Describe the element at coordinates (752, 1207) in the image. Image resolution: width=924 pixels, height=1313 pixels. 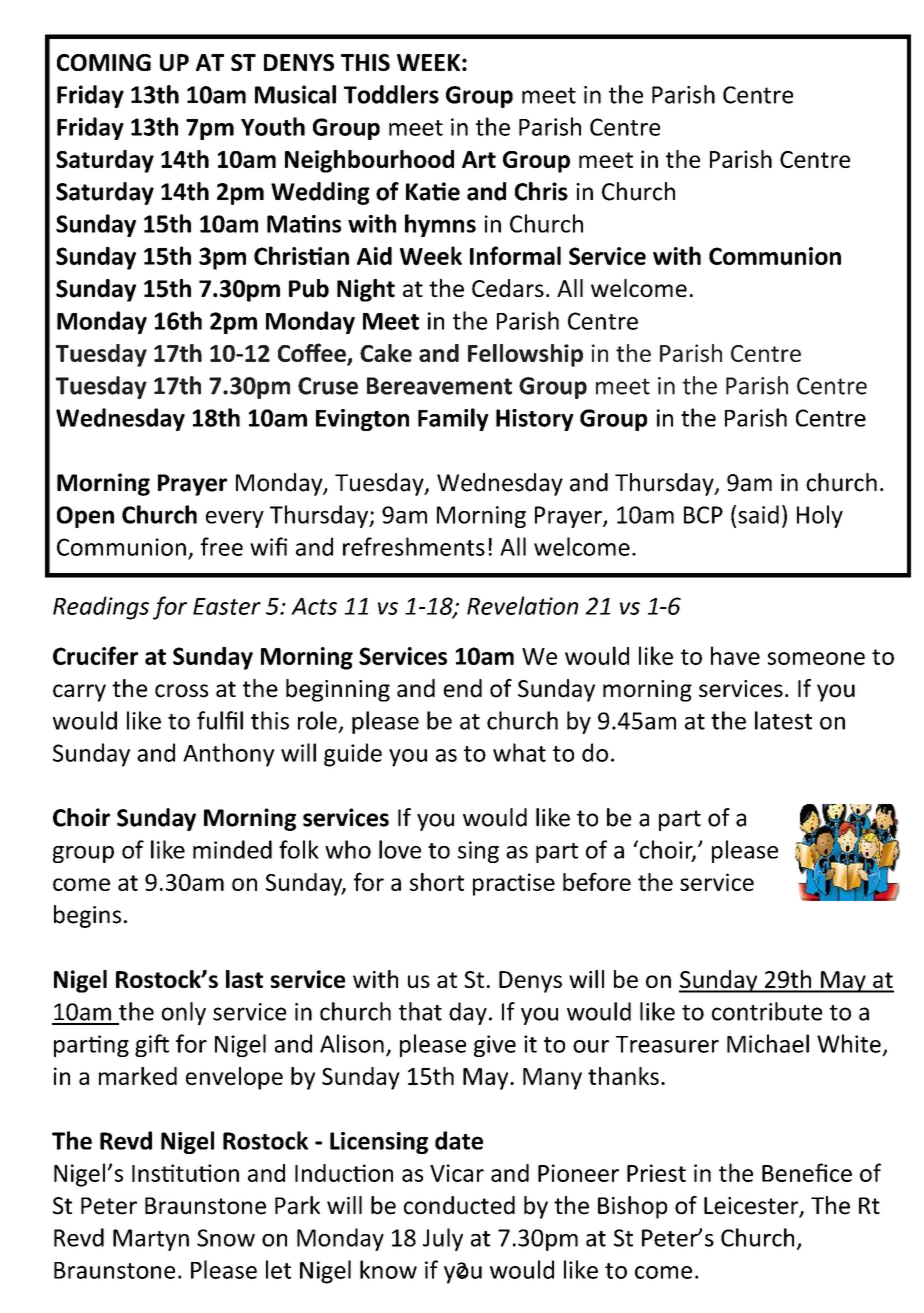
I see `Leicester` at that location.
